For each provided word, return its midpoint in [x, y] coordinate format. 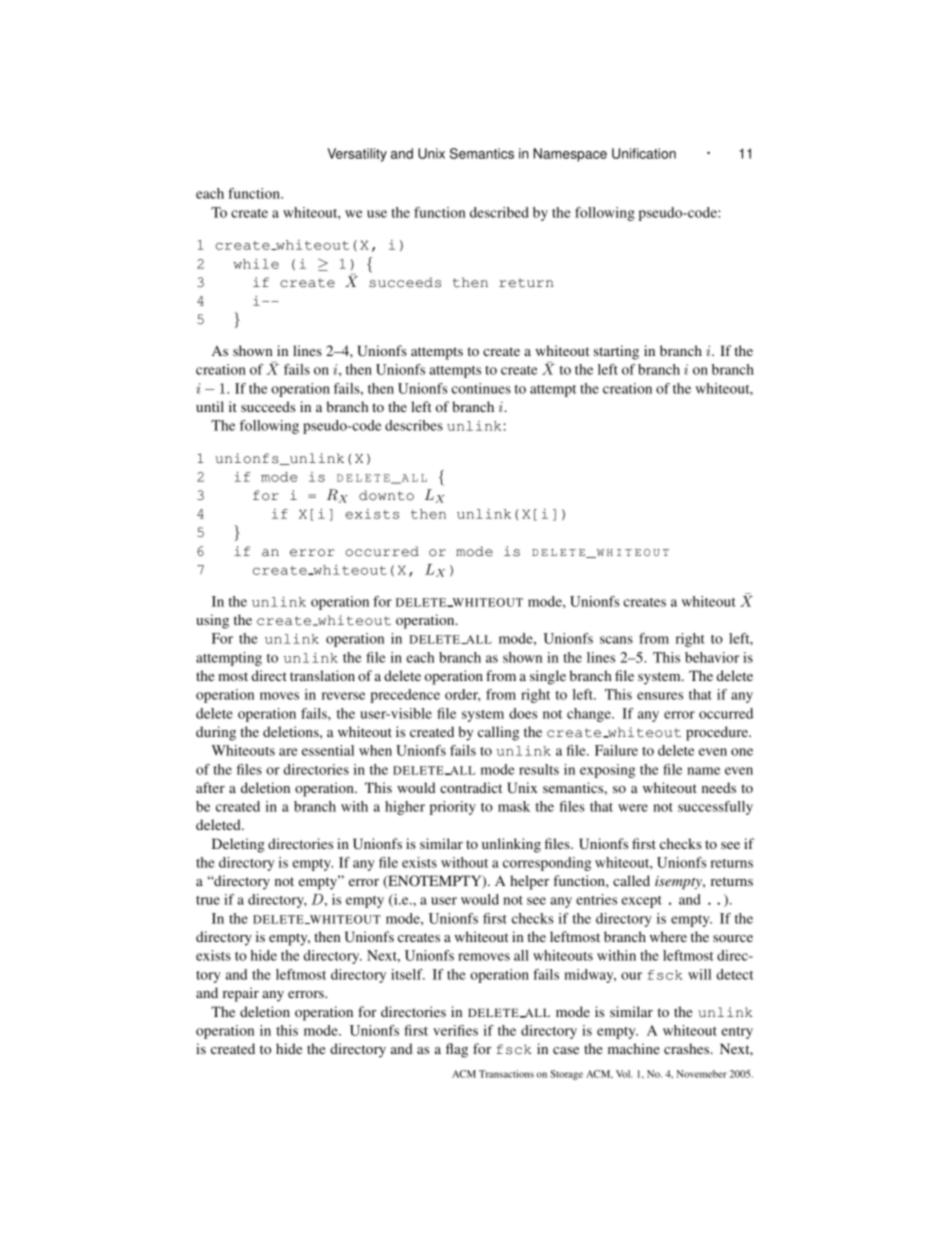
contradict [471, 787]
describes [414, 425]
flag [457, 1050]
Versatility [357, 155]
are [288, 752]
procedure [718, 733]
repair [241, 994]
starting [616, 352]
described [499, 212]
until [210, 406]
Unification [644, 153]
